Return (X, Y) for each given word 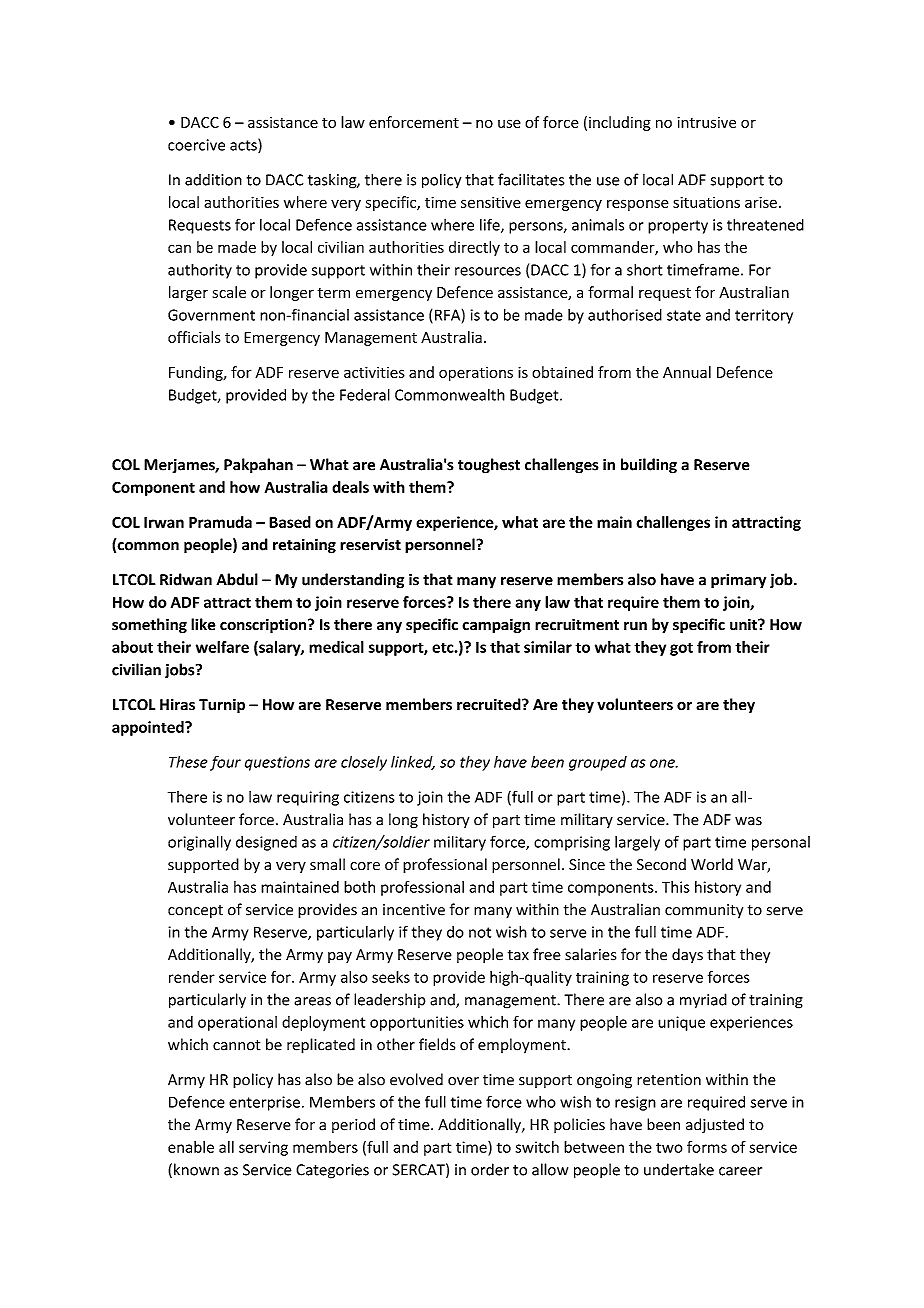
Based (290, 522)
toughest (489, 466)
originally (199, 843)
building (649, 466)
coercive (196, 145)
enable (191, 1147)
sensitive (491, 202)
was (748, 821)
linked (413, 763)
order (490, 1169)
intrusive (706, 122)
